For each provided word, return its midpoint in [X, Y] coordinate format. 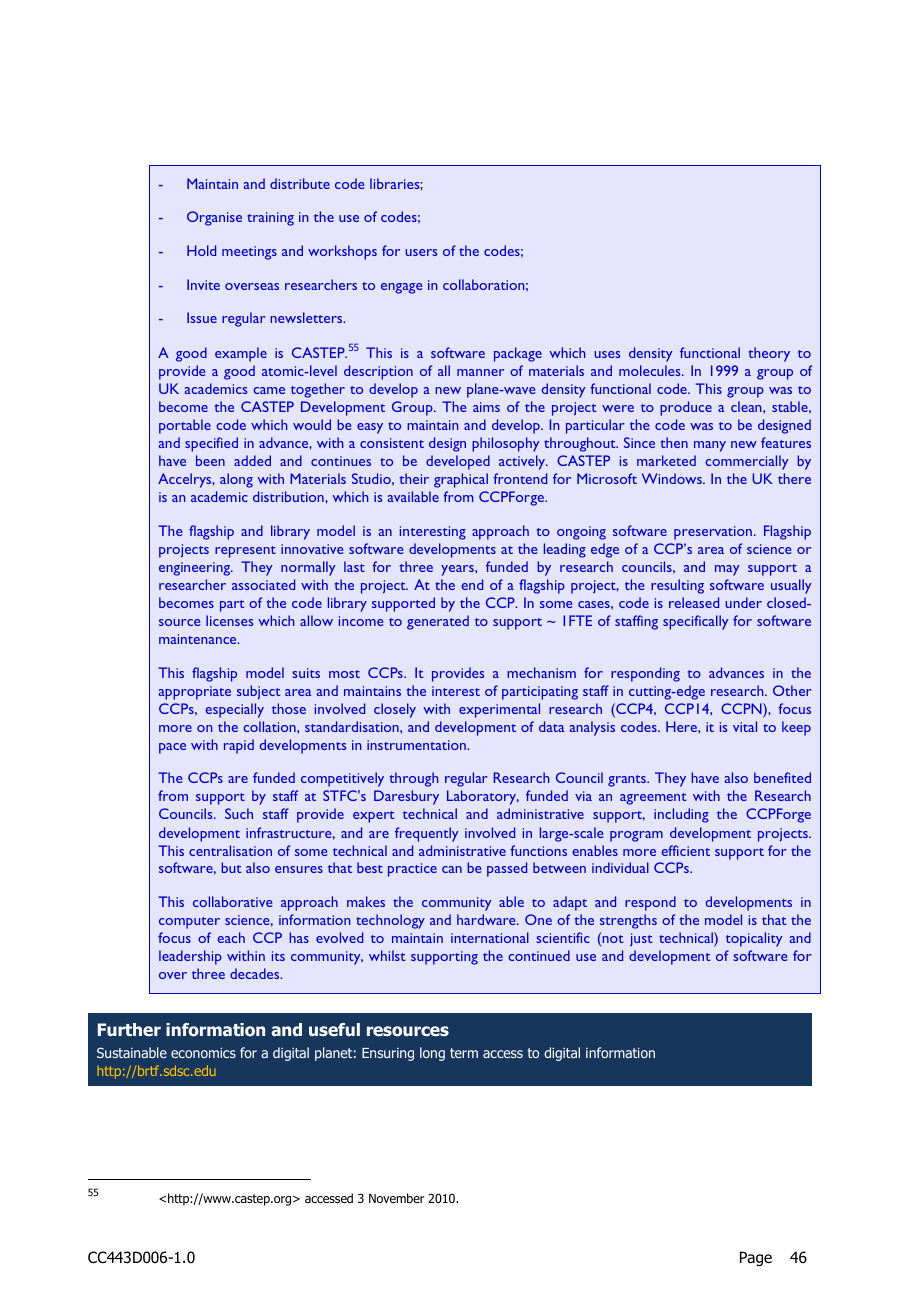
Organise [214, 218]
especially [234, 710]
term [464, 1053]
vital [745, 726]
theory [769, 354]
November [396, 1198]
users [421, 252]
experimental [499, 710]
